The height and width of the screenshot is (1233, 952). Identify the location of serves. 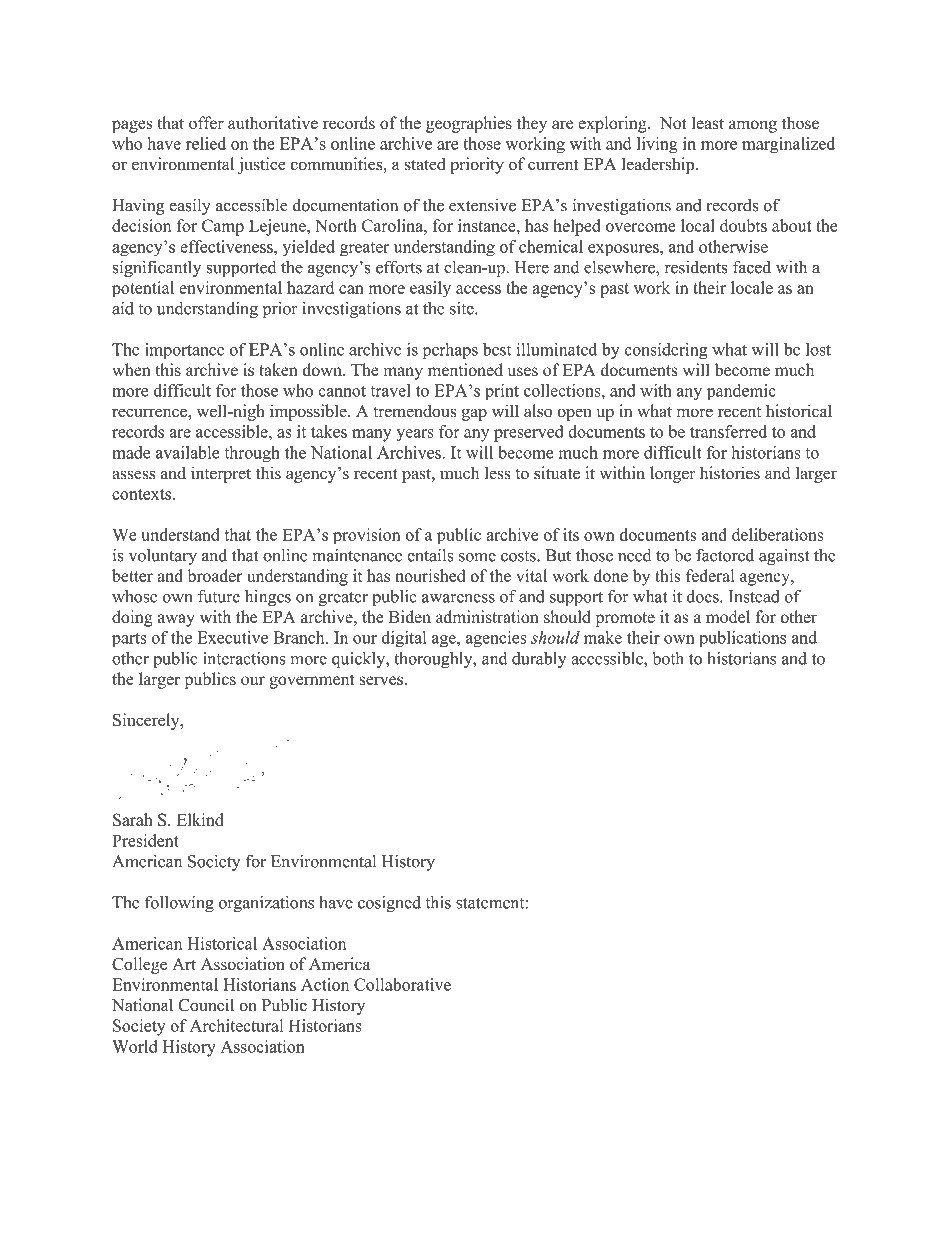
(381, 680).
